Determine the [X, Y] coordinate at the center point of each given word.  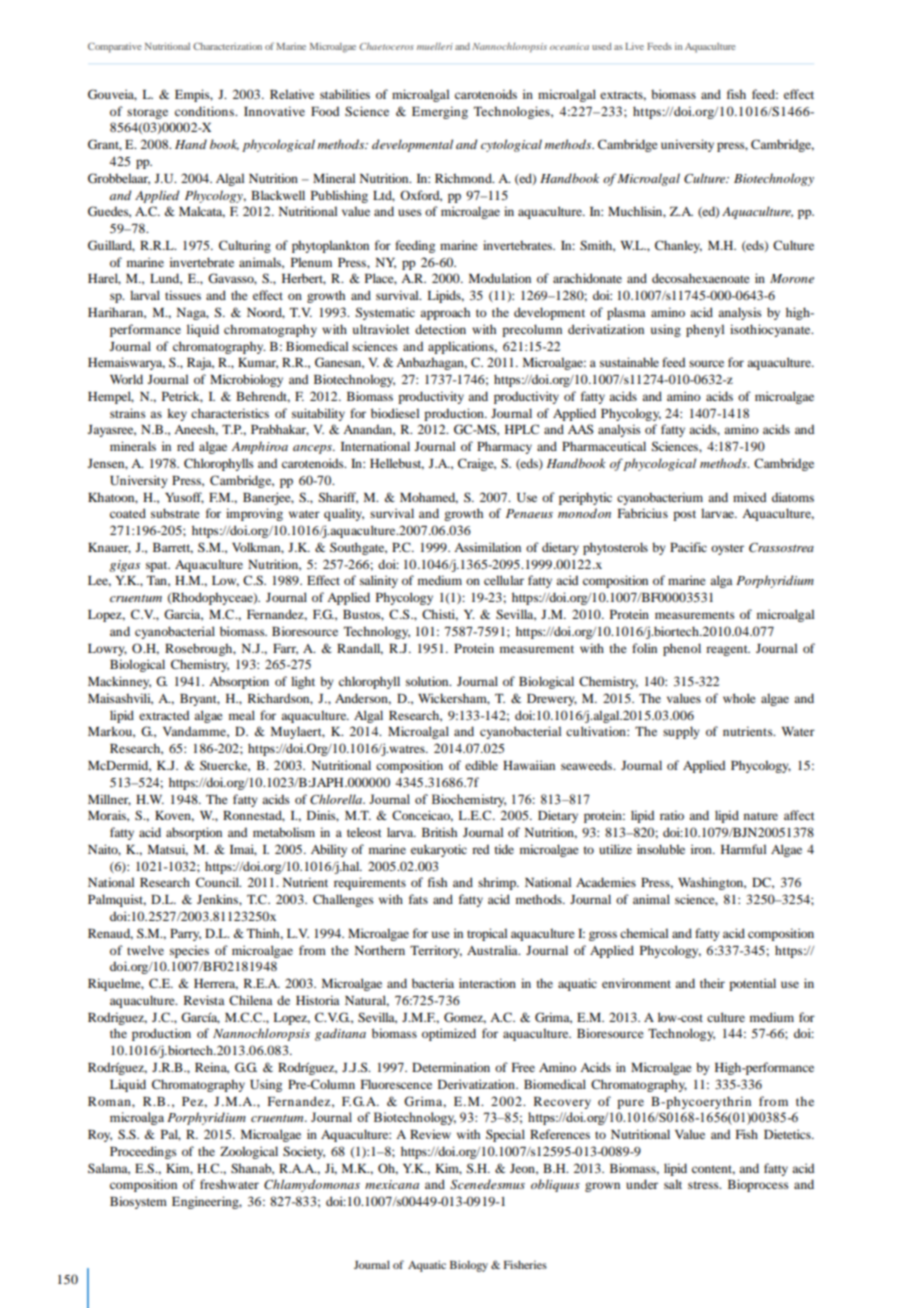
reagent [728, 650]
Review [430, 1134]
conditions [205, 111]
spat [158, 566]
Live [634, 46]
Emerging [440, 112]
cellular [504, 580]
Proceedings [143, 1152]
